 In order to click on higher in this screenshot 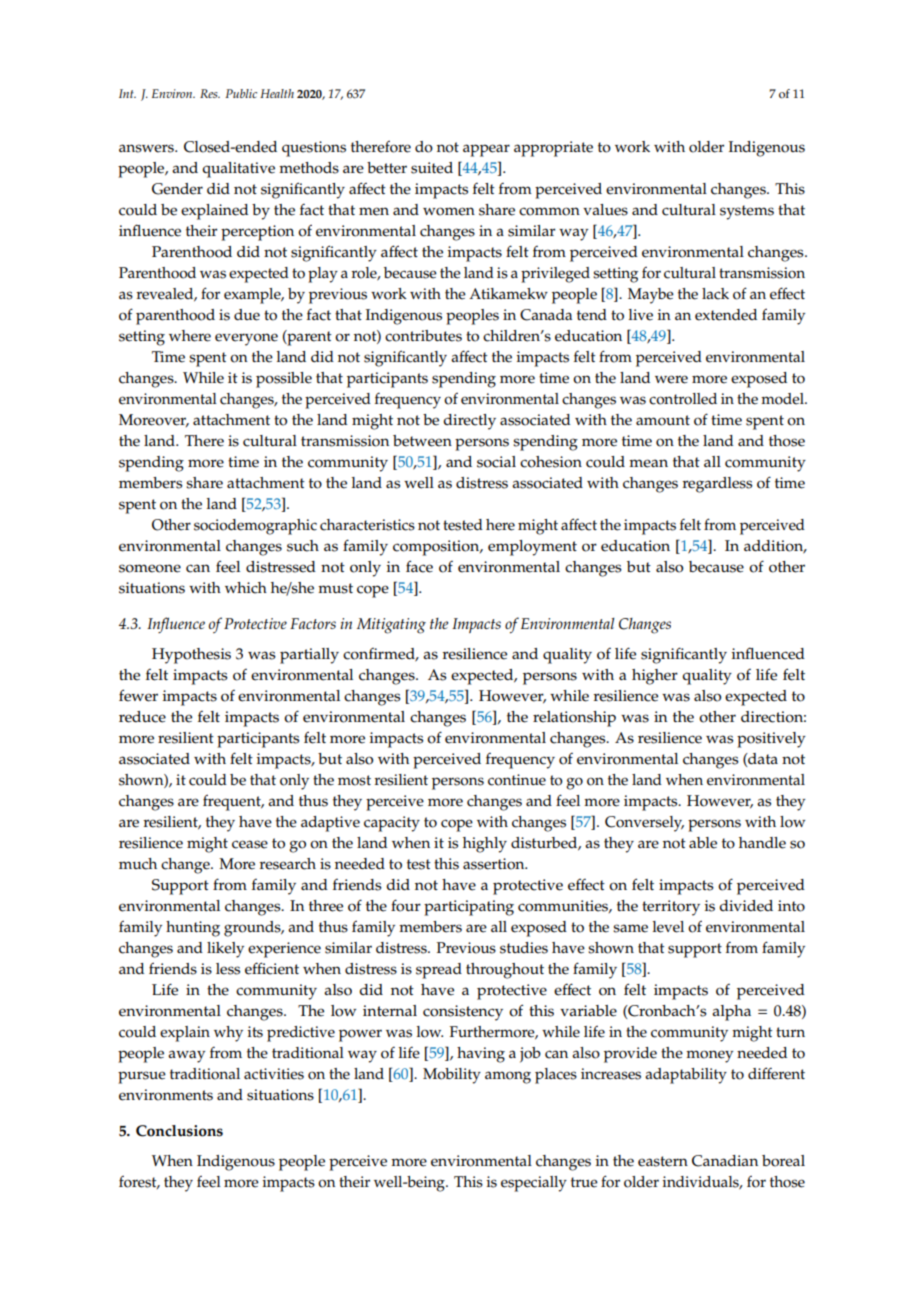, I will do `click(655, 677)`.
